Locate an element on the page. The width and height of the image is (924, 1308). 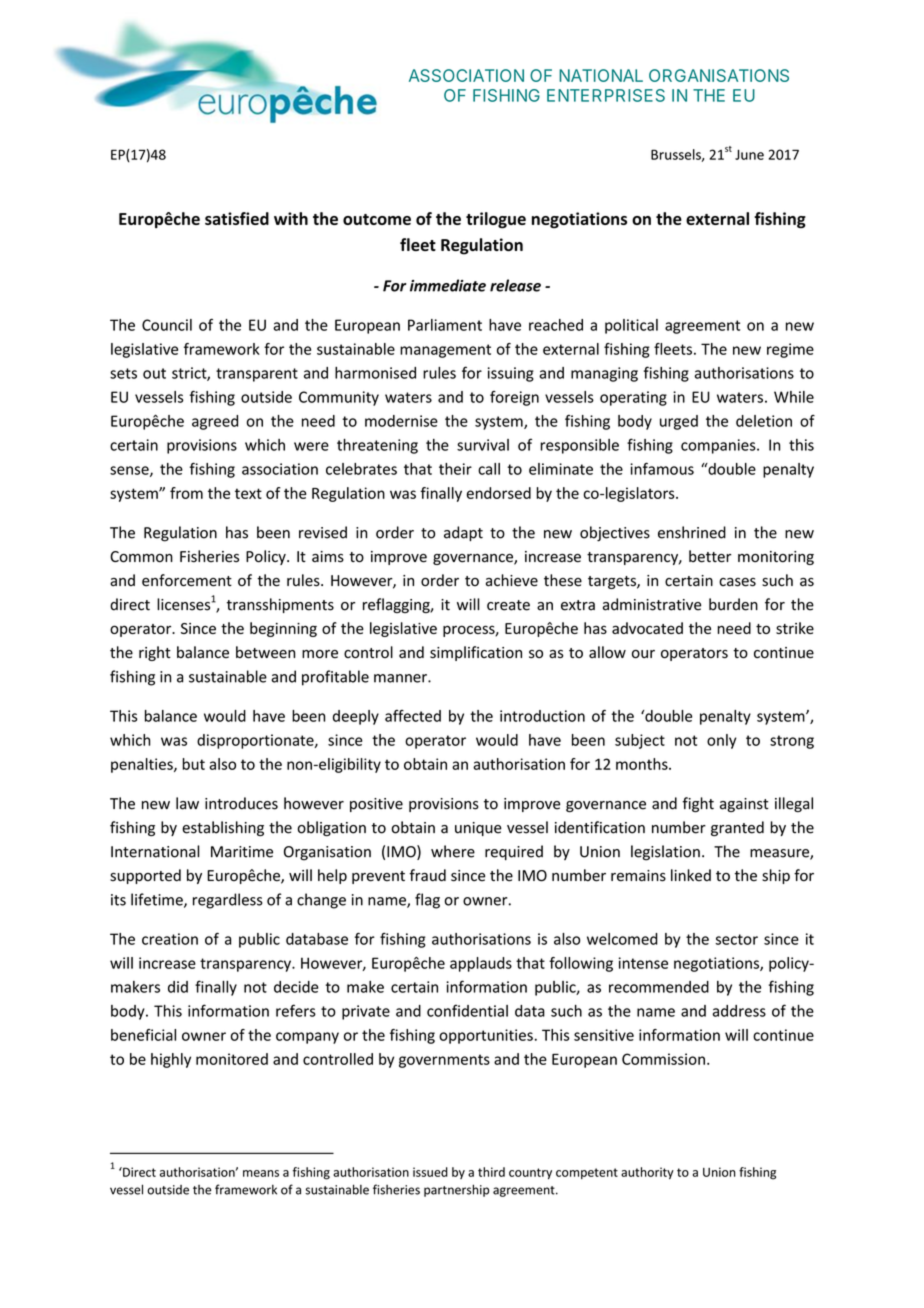
agreed is located at coordinates (215, 422).
